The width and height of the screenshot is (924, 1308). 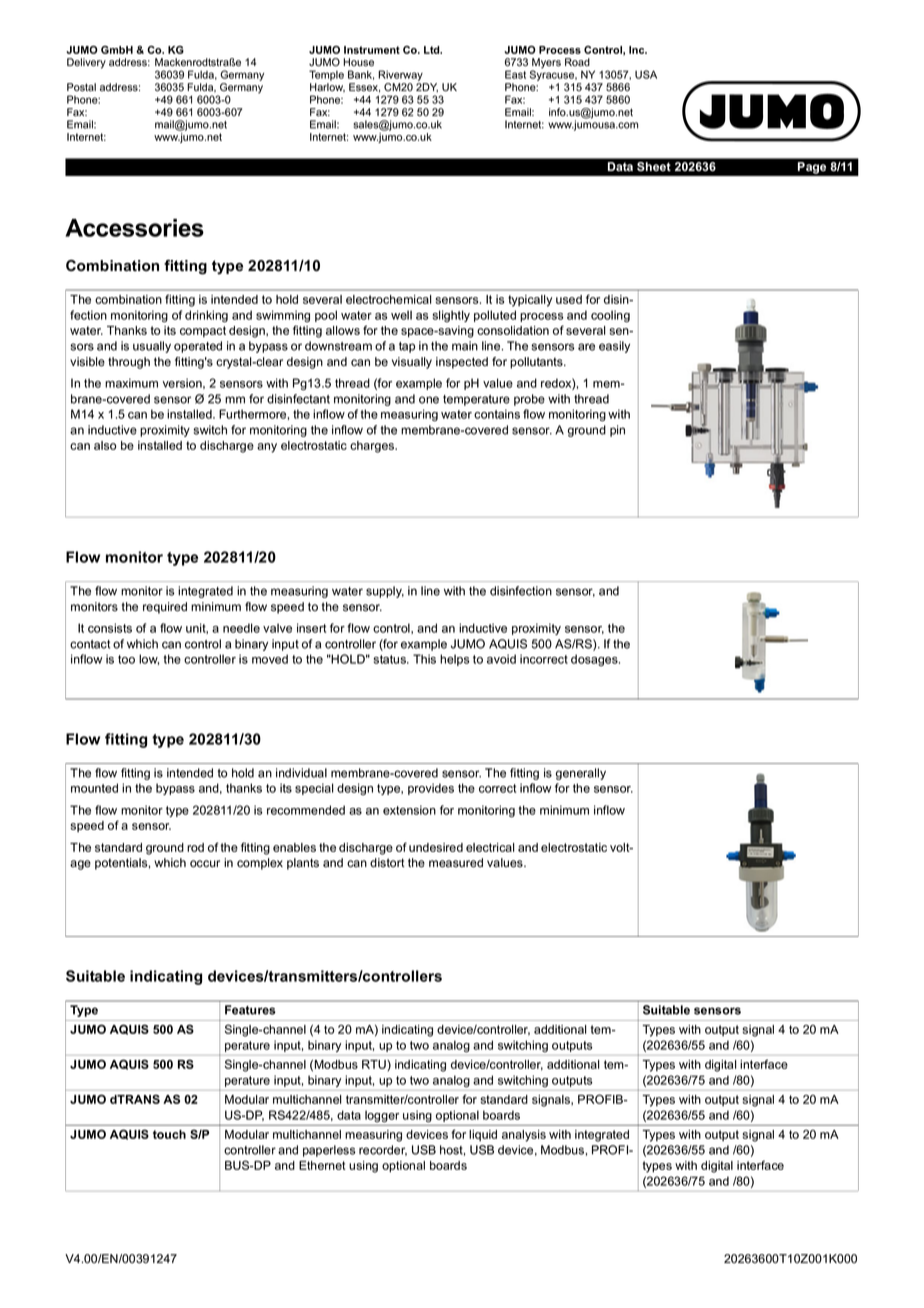 What do you see at coordinates (388, 299) in the screenshot?
I see `electrochemical` at bounding box center [388, 299].
